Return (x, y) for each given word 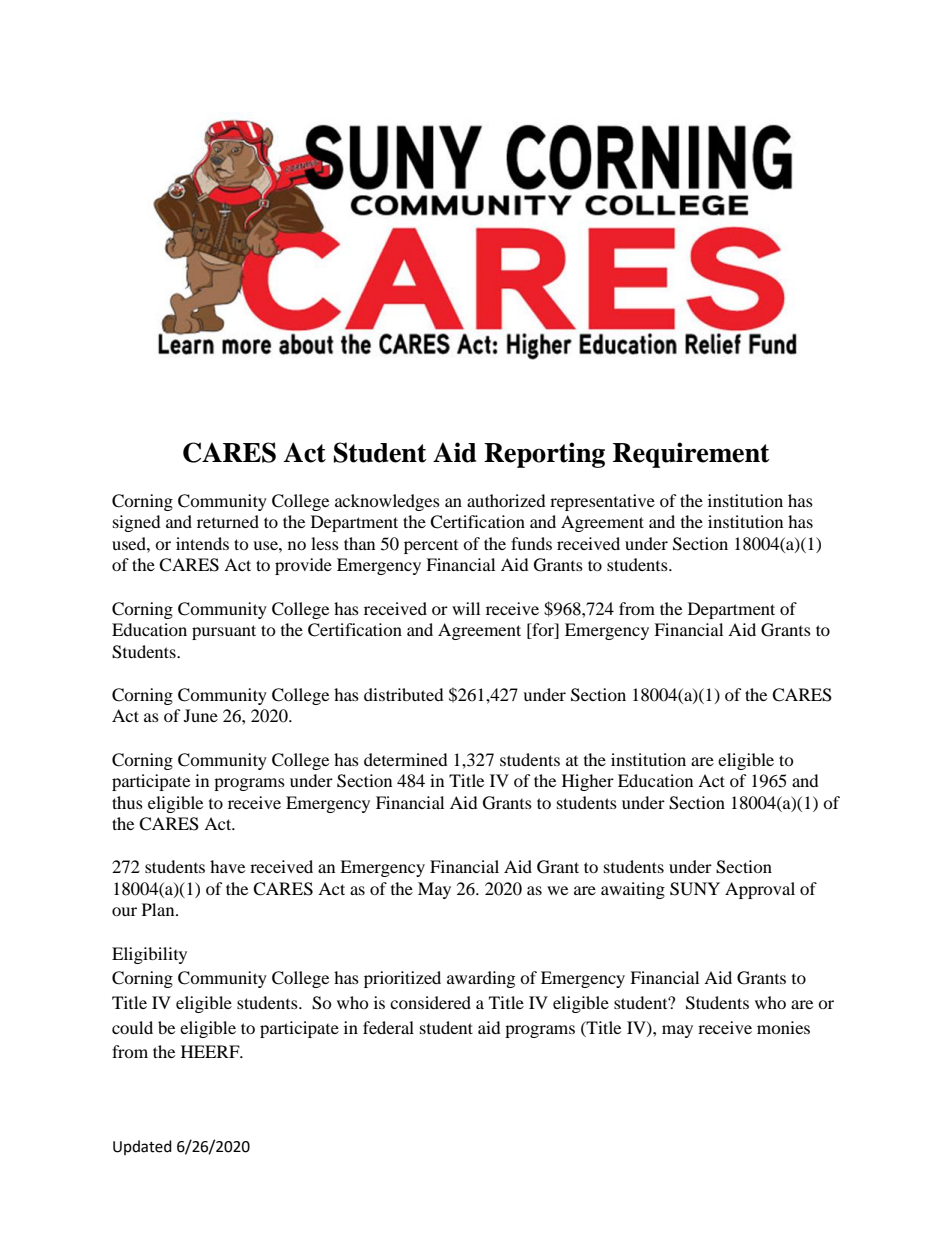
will (466, 608)
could (132, 1027)
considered (430, 1002)
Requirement (691, 455)
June (201, 715)
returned (228, 521)
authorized (506, 500)
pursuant (224, 632)
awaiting (633, 890)
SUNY (695, 889)
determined (406, 759)
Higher (588, 782)
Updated (142, 1147)
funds (531, 543)
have (227, 866)
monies (783, 1027)
